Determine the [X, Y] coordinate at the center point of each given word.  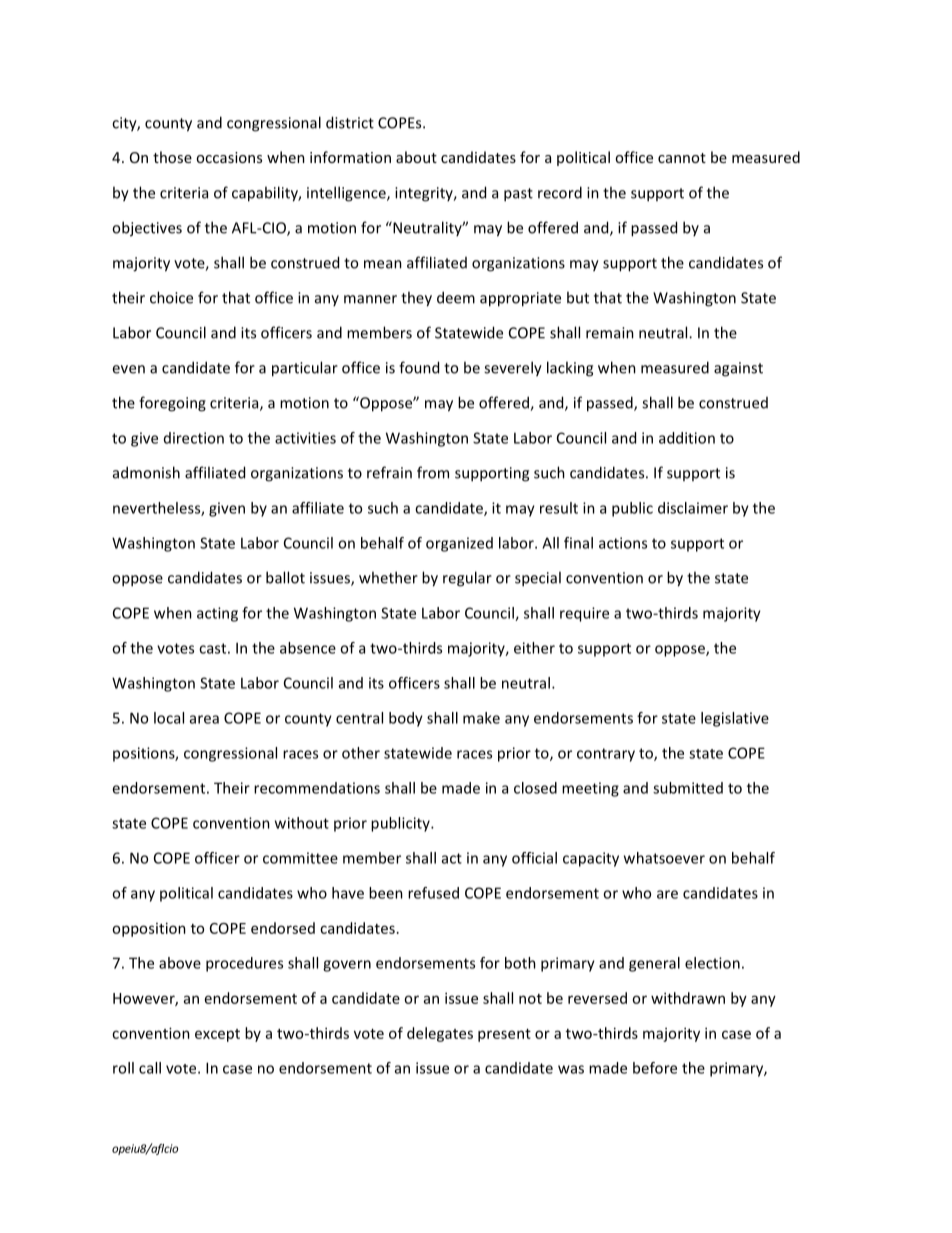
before [655, 1068]
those [172, 157]
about [416, 157]
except [217, 1035]
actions [623, 543]
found [419, 367]
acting [217, 614]
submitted [688, 788]
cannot [682, 158]
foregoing [172, 404]
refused [433, 893]
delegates [440, 1034]
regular [467, 579]
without [302, 823]
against [738, 369]
